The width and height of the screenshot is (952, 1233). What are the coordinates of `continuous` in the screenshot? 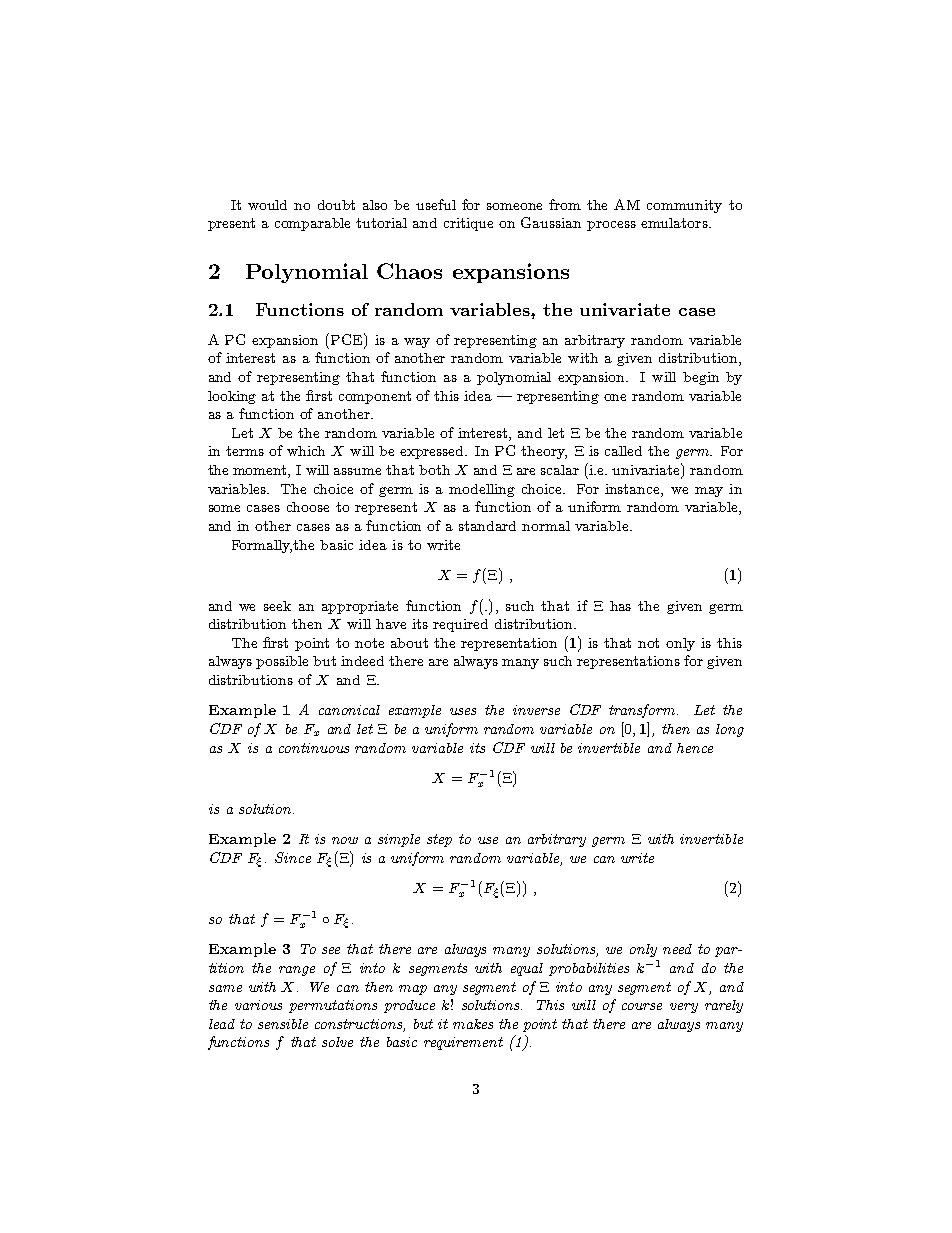 It's located at (314, 748).
